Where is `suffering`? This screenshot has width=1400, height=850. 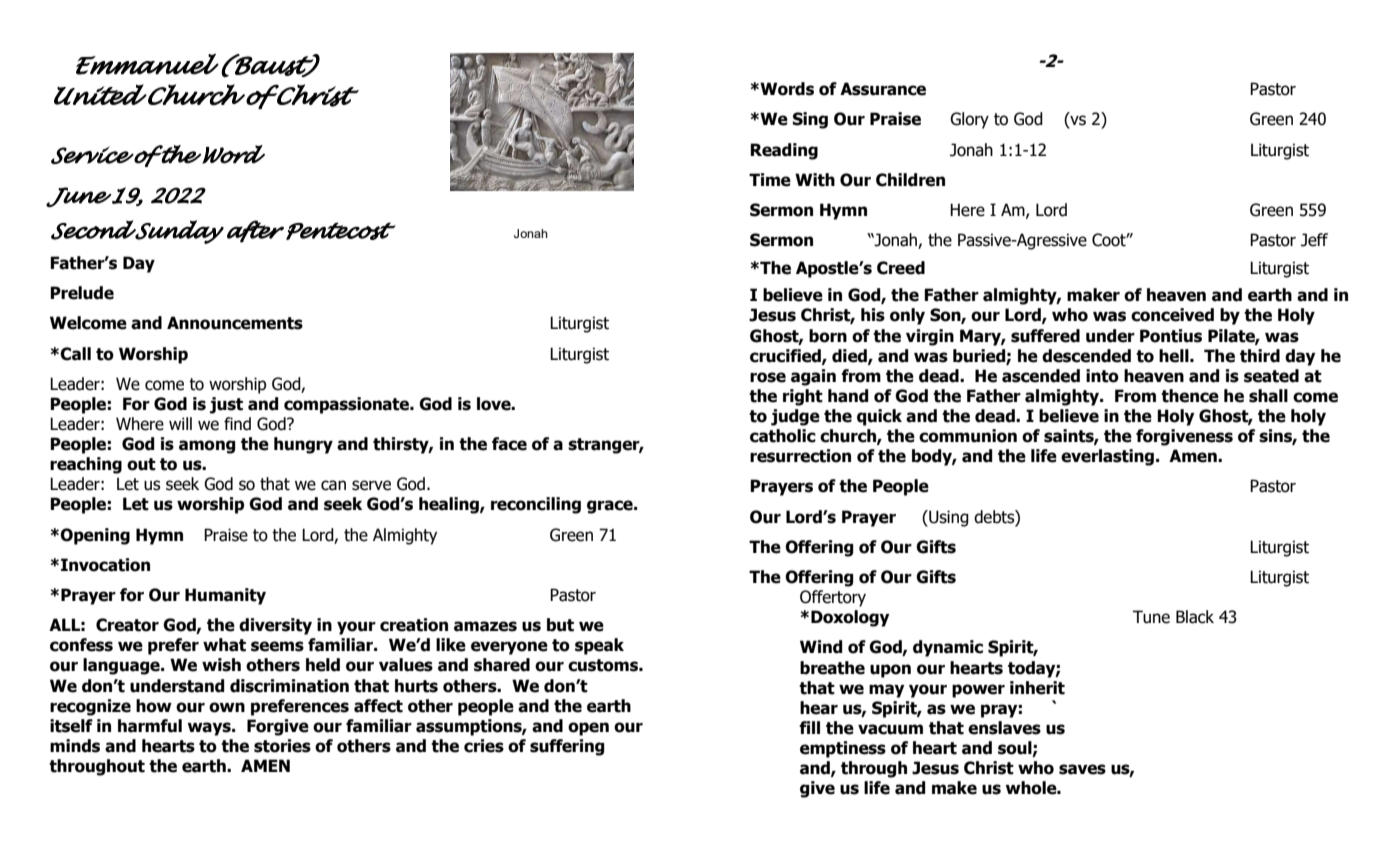
suffering is located at coordinates (567, 747).
